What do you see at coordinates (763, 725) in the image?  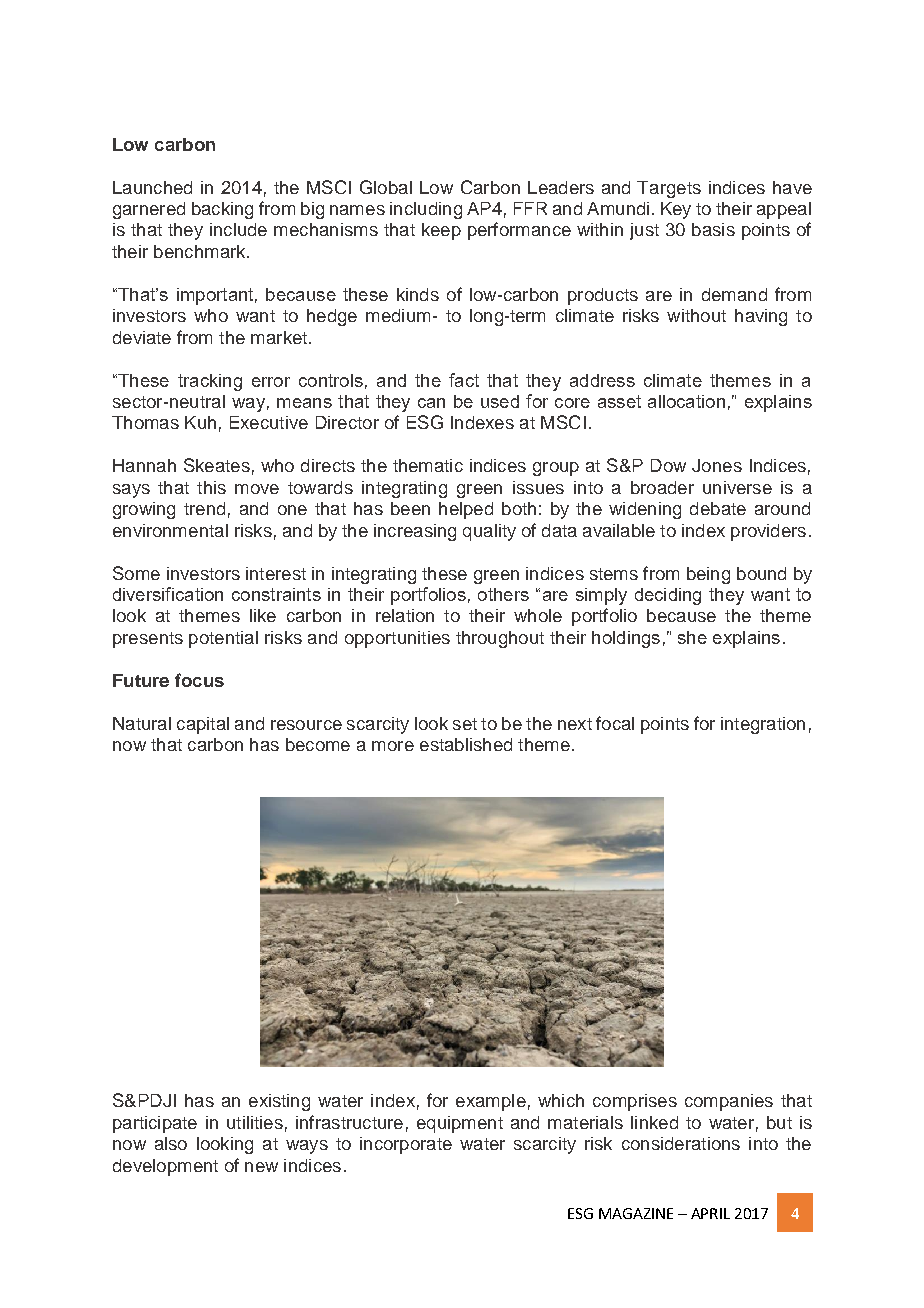 I see `integration` at bounding box center [763, 725].
